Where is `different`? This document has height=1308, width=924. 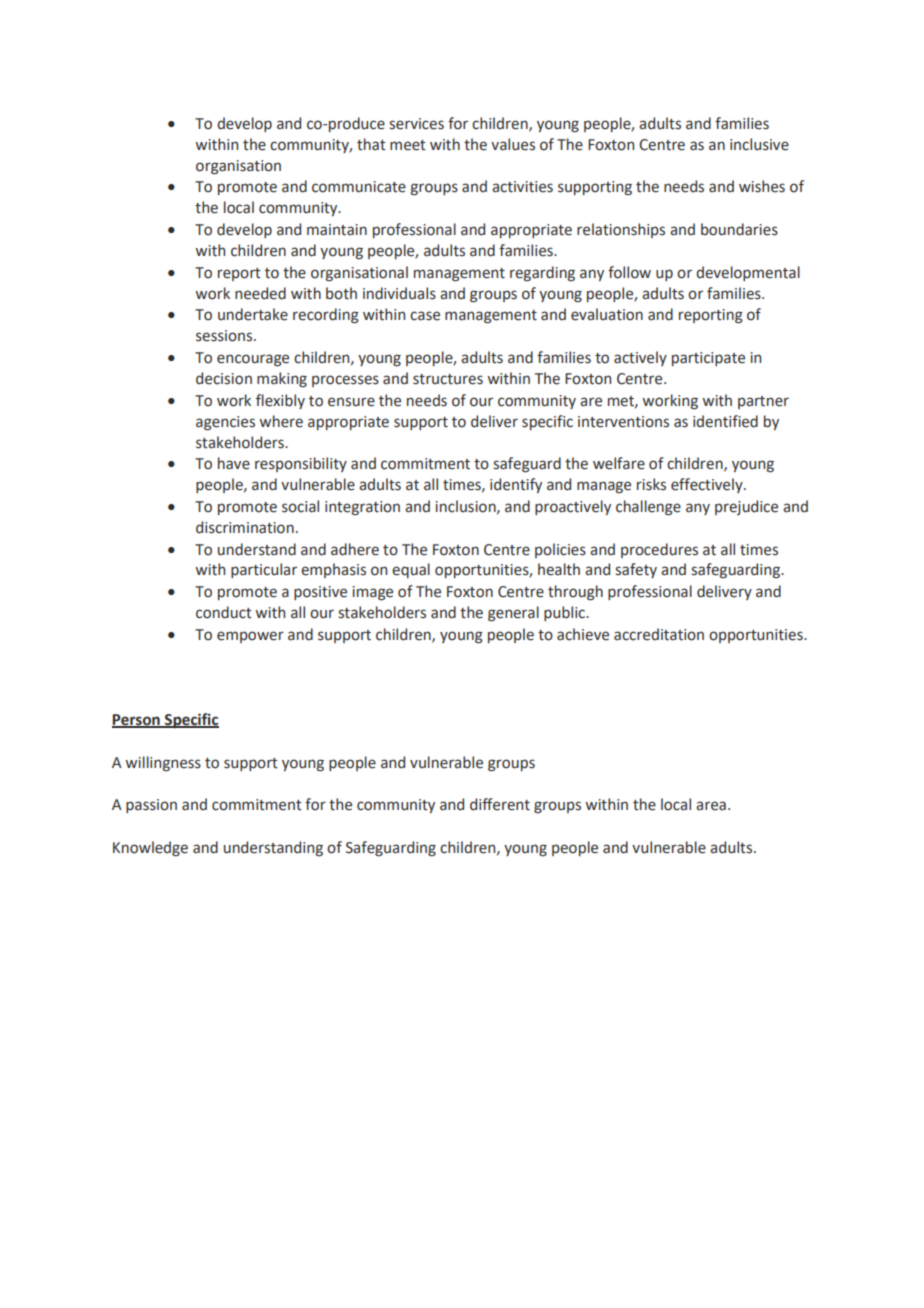 different is located at coordinates (500, 804).
